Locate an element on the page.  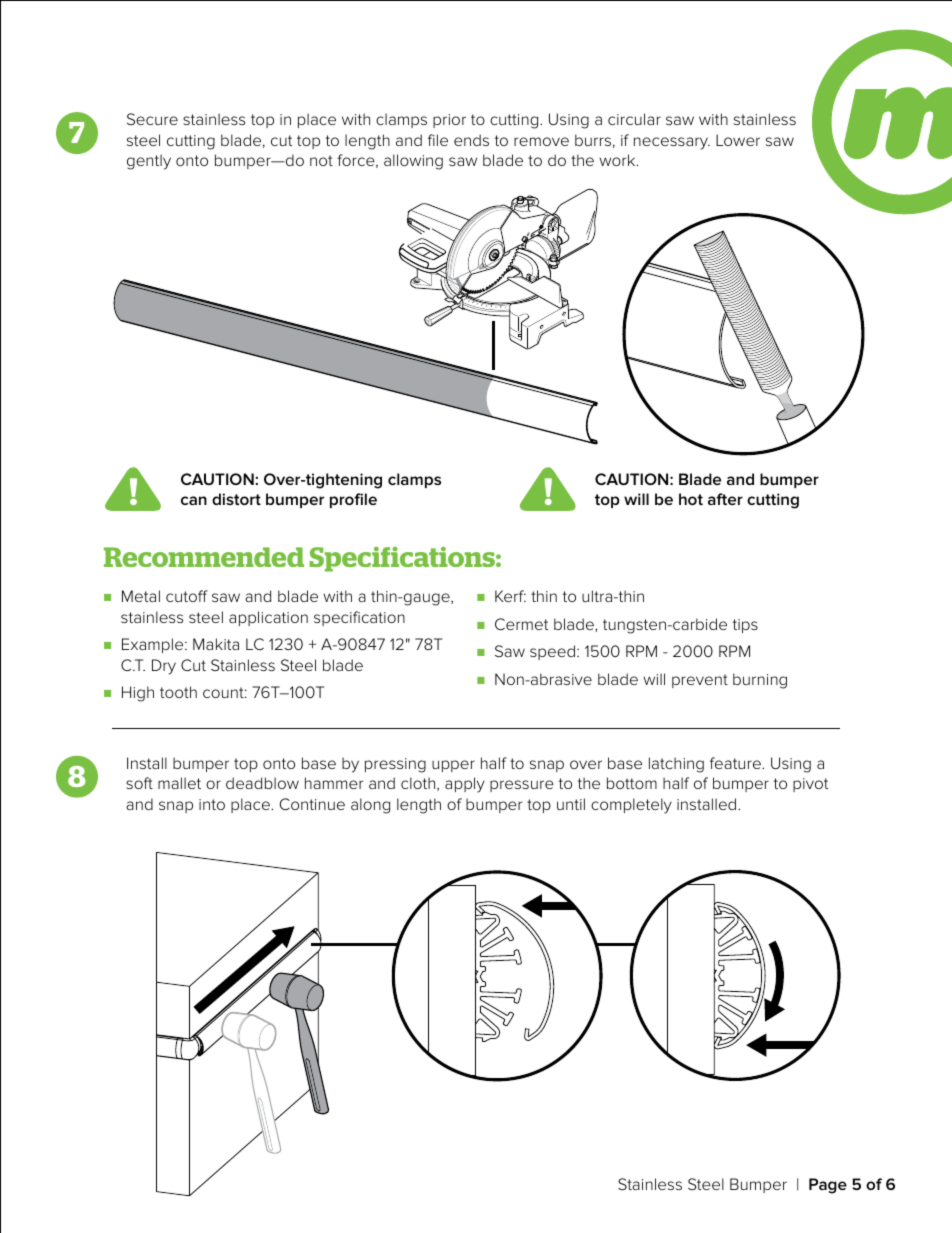
hot is located at coordinates (691, 499).
